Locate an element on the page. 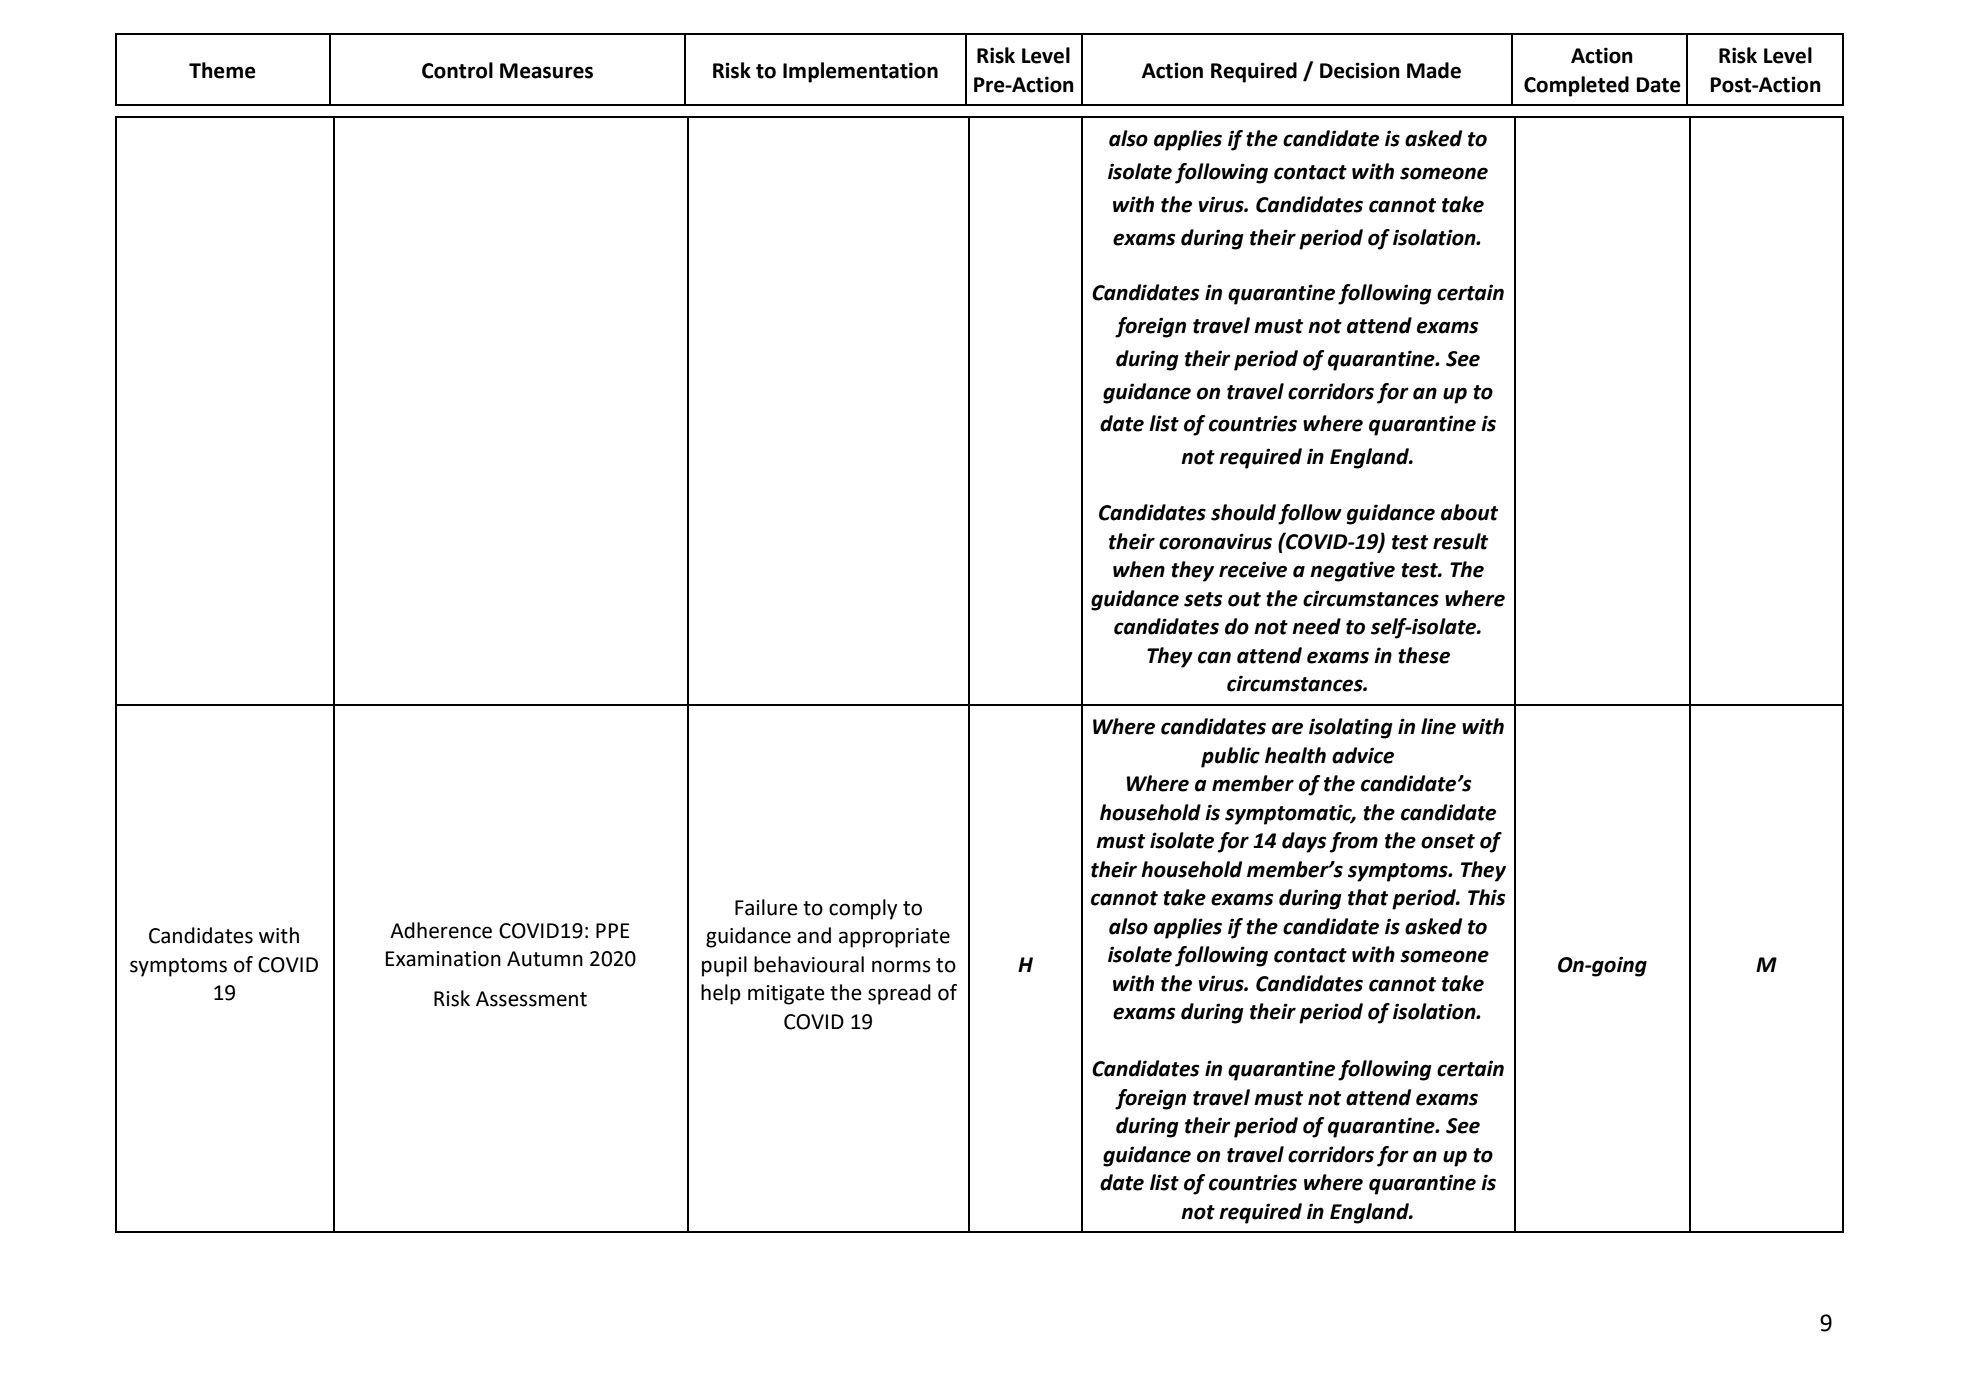 This document has height=1390, width=1965. Examination is located at coordinates (443, 959).
